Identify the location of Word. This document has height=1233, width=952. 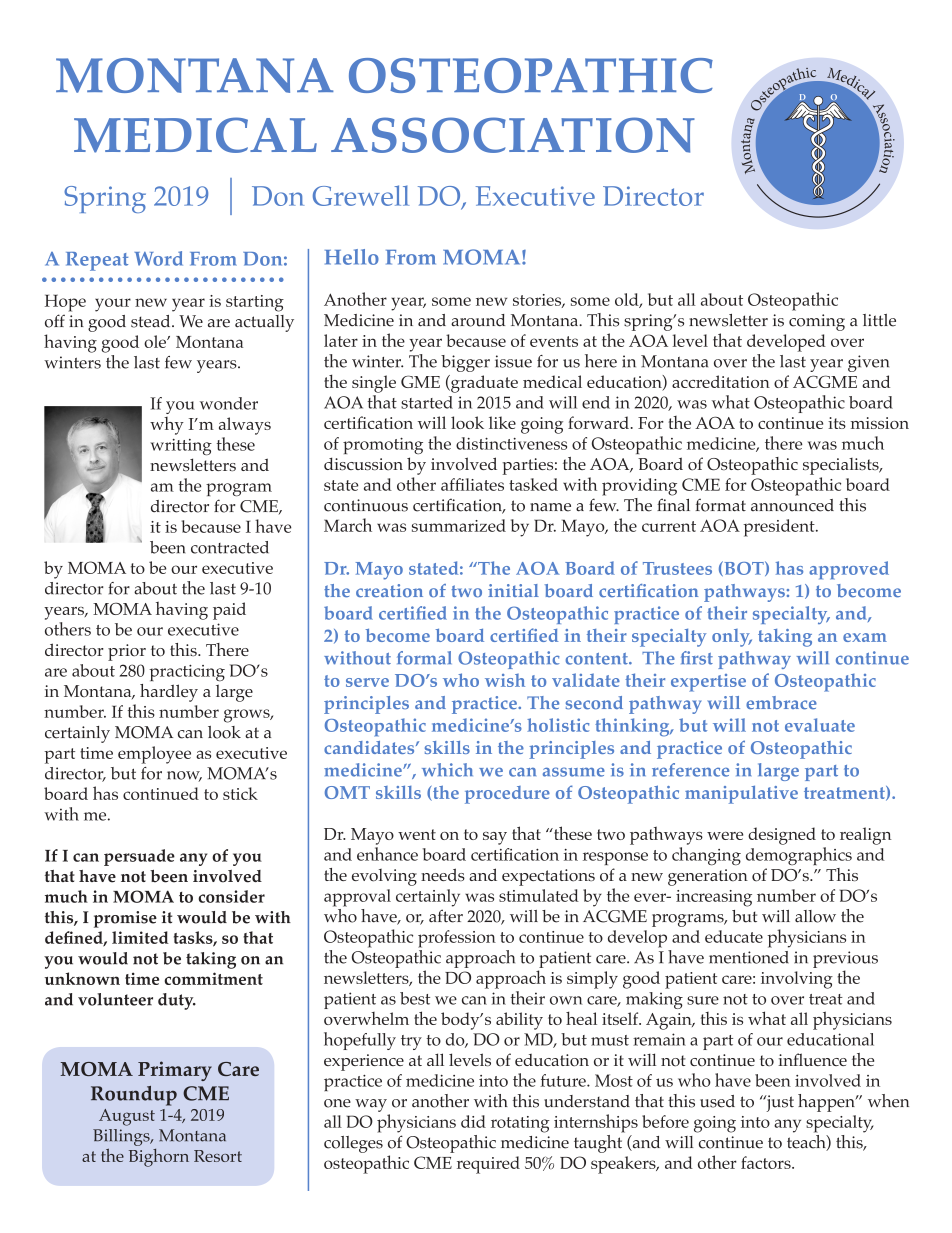
(159, 258).
